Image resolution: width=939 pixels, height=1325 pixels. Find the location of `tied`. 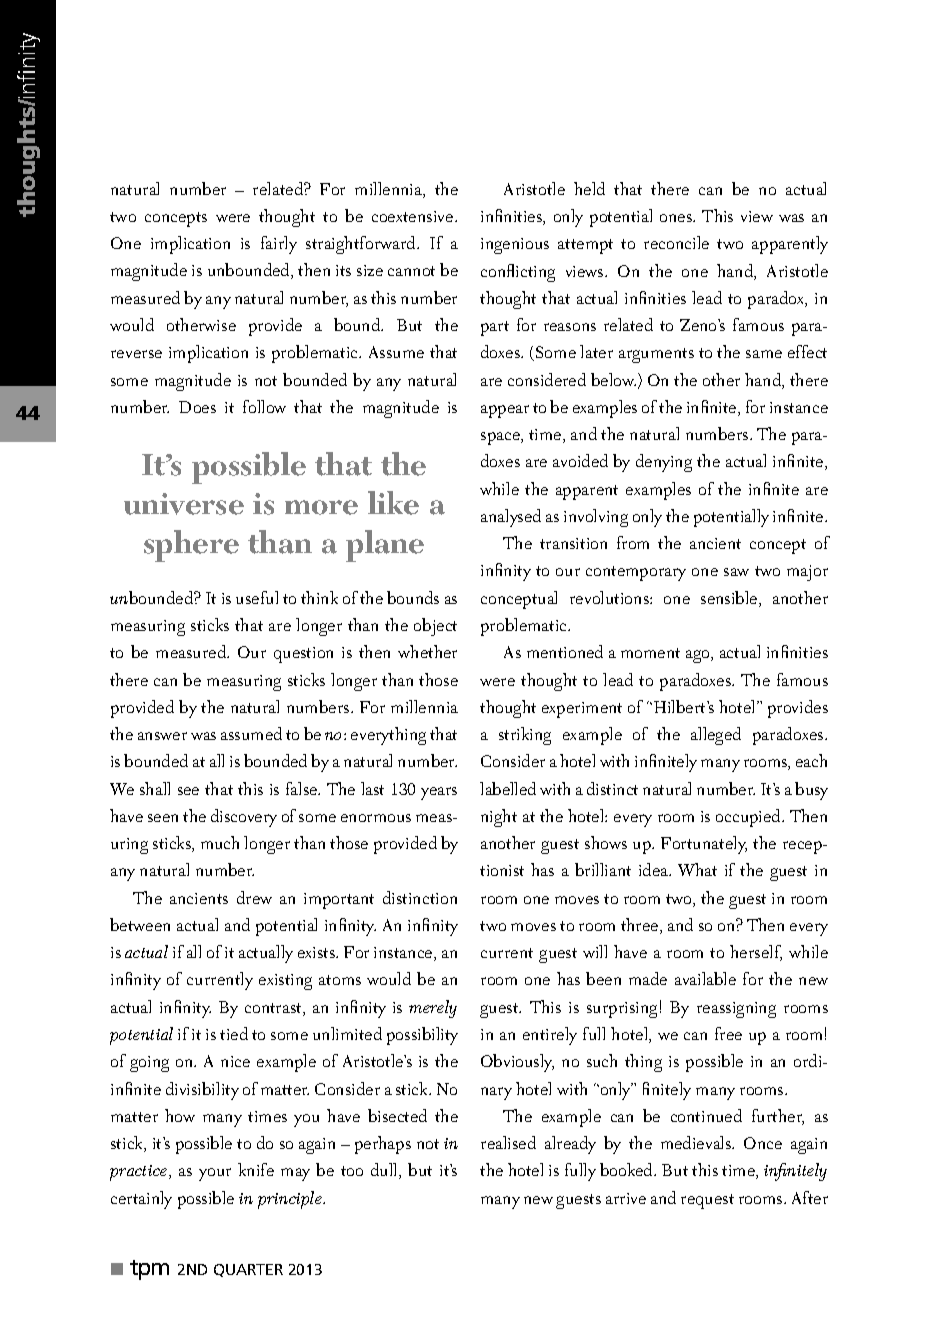

tied is located at coordinates (234, 1033).
